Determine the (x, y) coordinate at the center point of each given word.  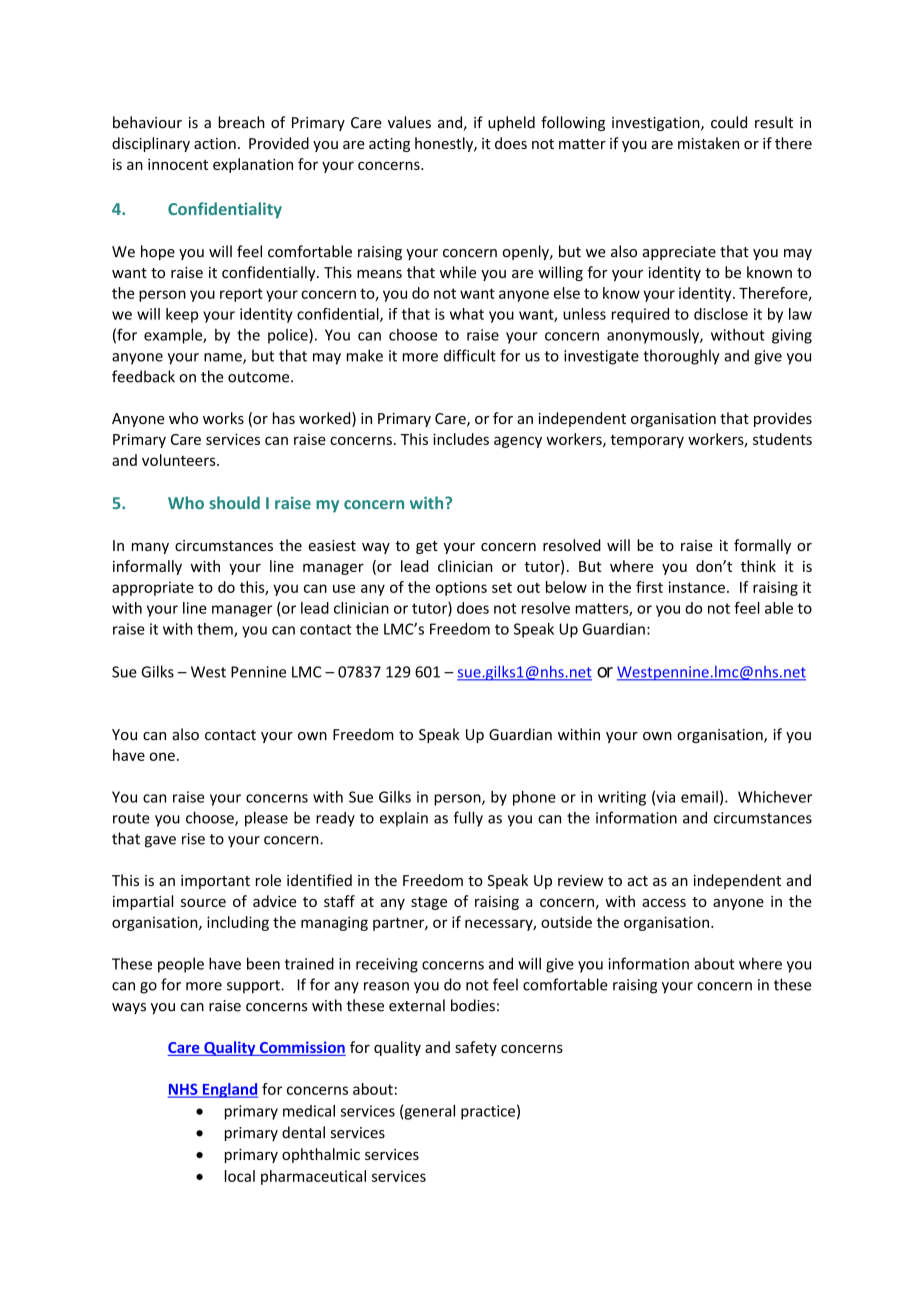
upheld (511, 123)
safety (476, 1048)
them (216, 630)
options (461, 588)
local (240, 1176)
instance (697, 587)
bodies (473, 1005)
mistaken (708, 143)
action (215, 143)
